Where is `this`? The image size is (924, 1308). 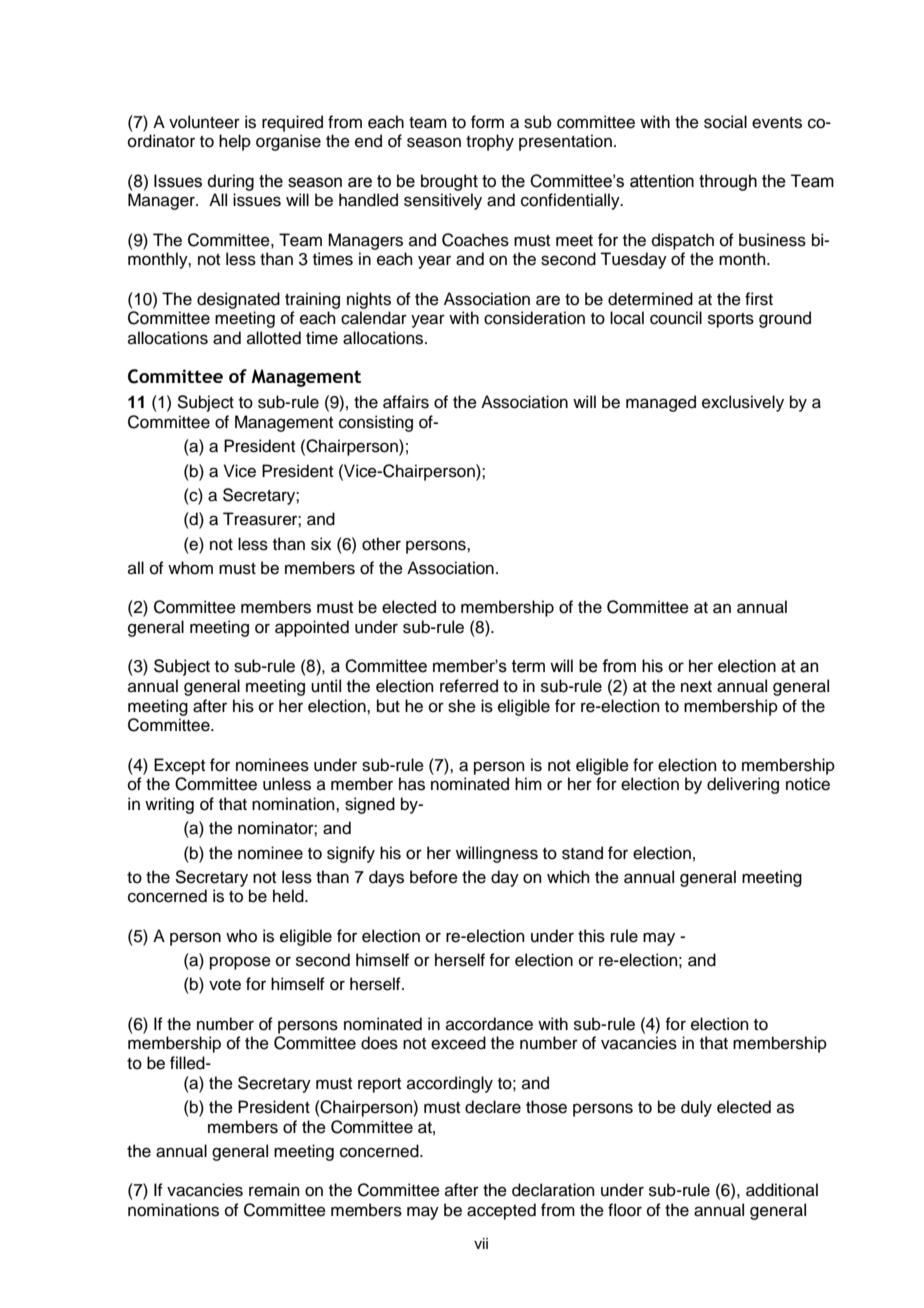 this is located at coordinates (591, 936).
